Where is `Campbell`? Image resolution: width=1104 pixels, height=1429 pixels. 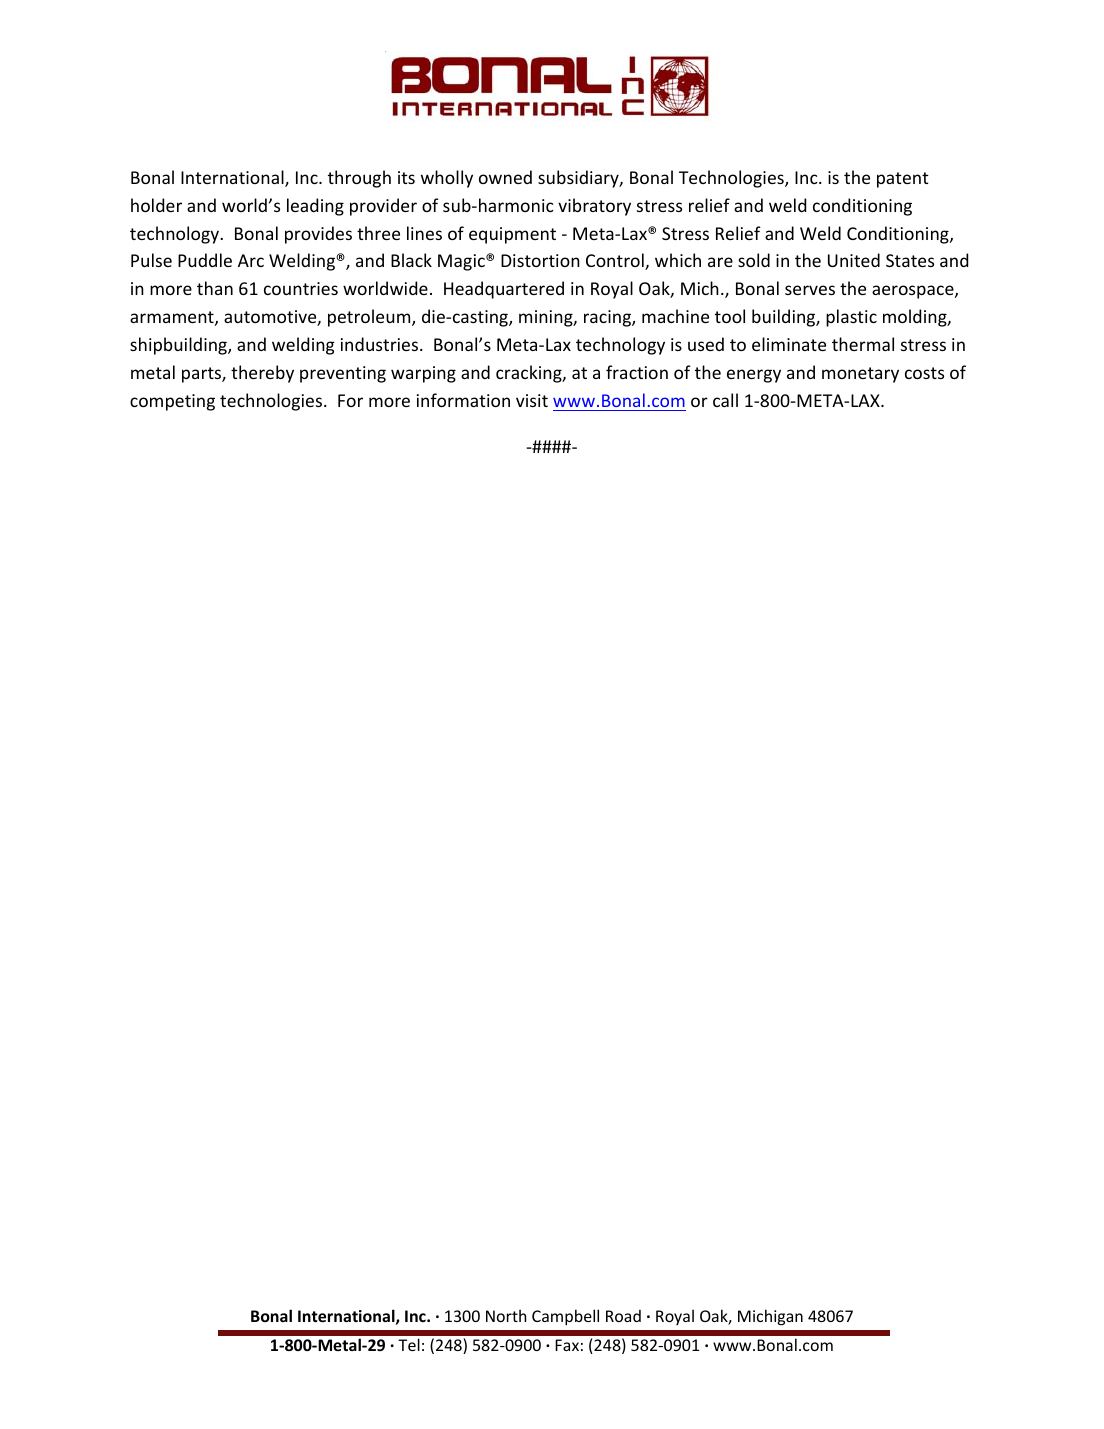 Campbell is located at coordinates (565, 1317).
